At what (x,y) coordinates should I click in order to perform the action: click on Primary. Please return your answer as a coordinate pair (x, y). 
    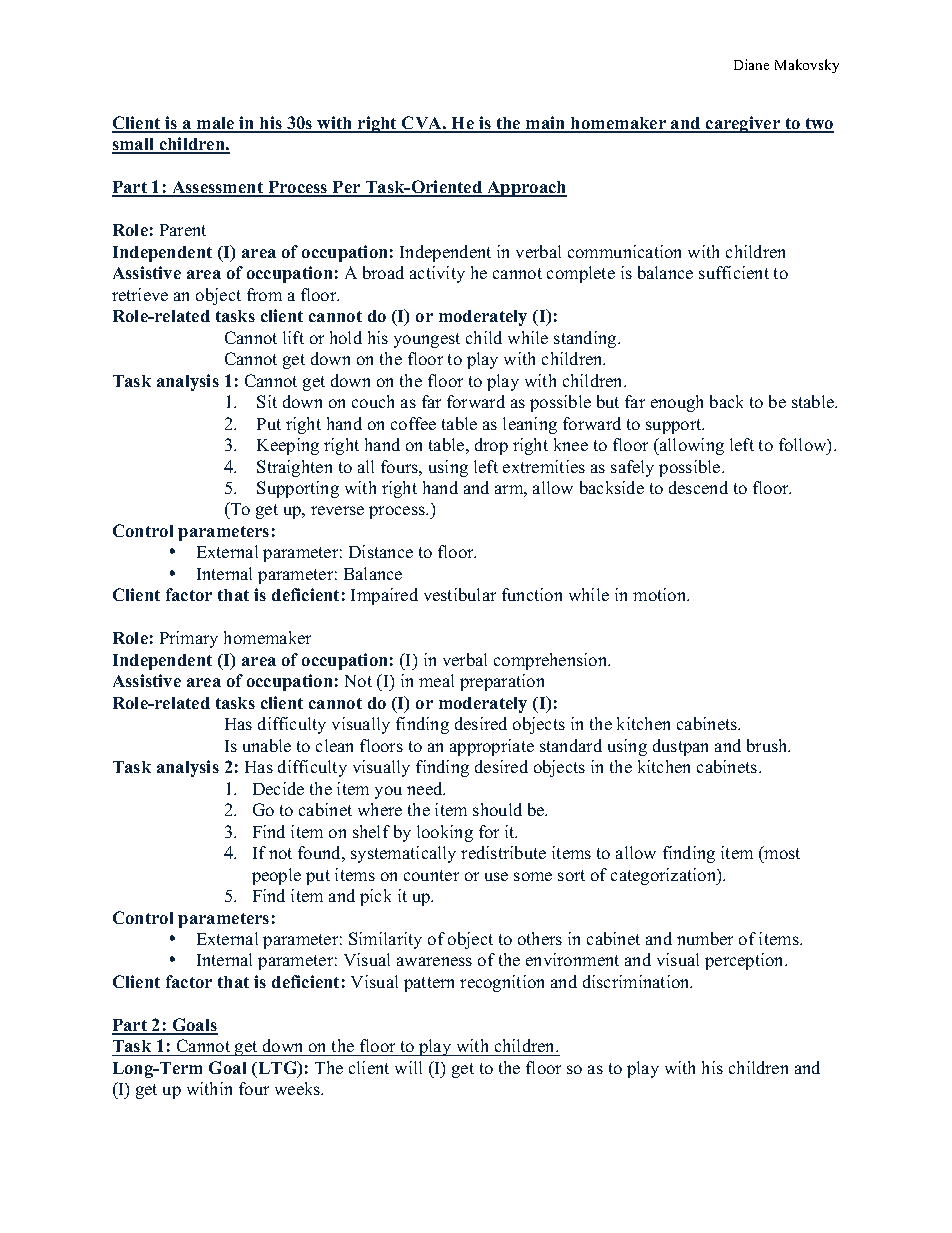
    Looking at the image, I should click on (189, 639).
